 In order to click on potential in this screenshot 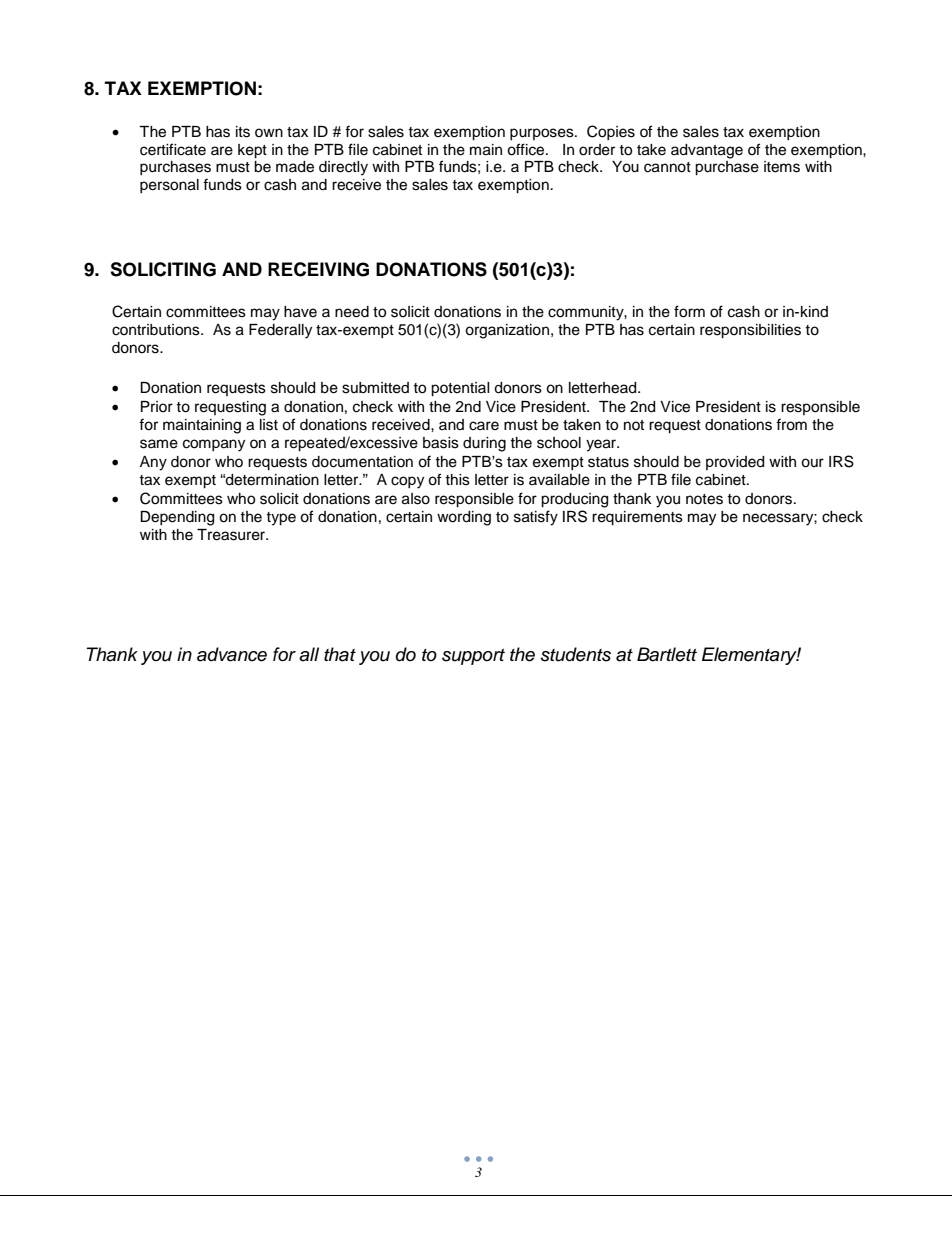, I will do `click(460, 389)`.
